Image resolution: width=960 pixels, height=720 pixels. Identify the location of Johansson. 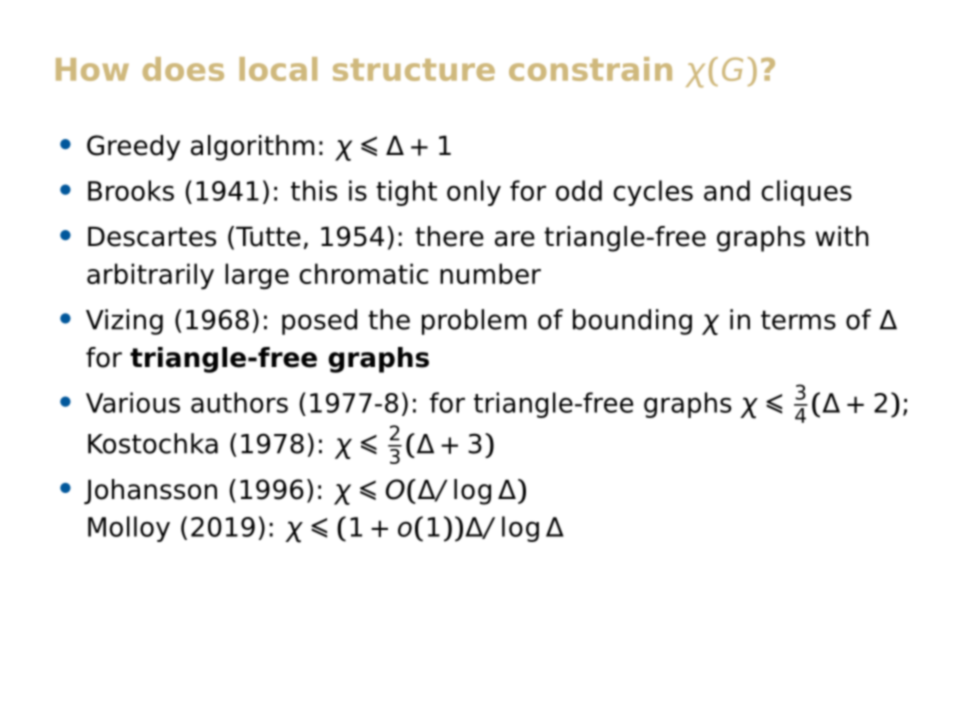
(150, 492).
